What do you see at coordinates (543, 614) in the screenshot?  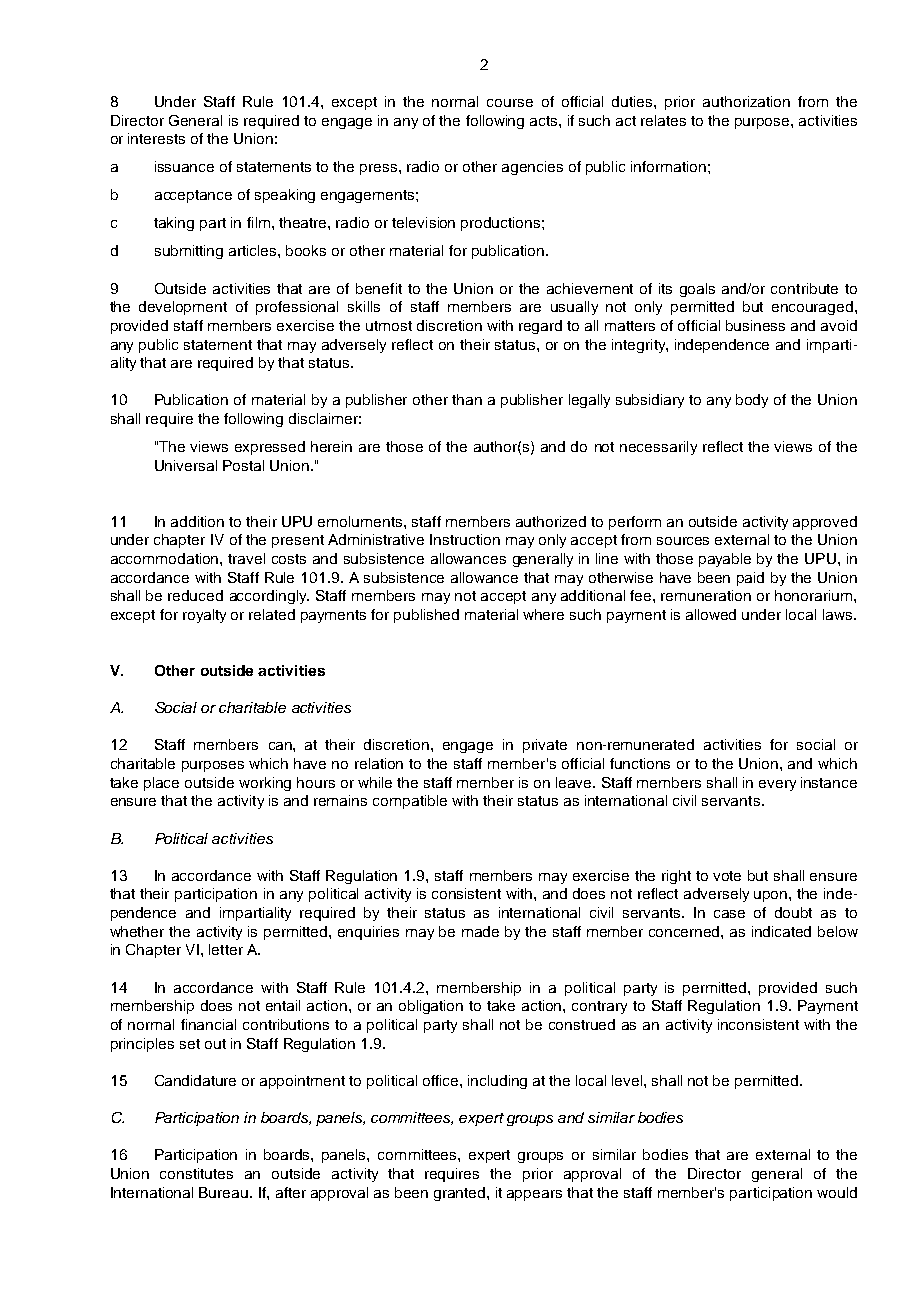 I see `where` at bounding box center [543, 614].
